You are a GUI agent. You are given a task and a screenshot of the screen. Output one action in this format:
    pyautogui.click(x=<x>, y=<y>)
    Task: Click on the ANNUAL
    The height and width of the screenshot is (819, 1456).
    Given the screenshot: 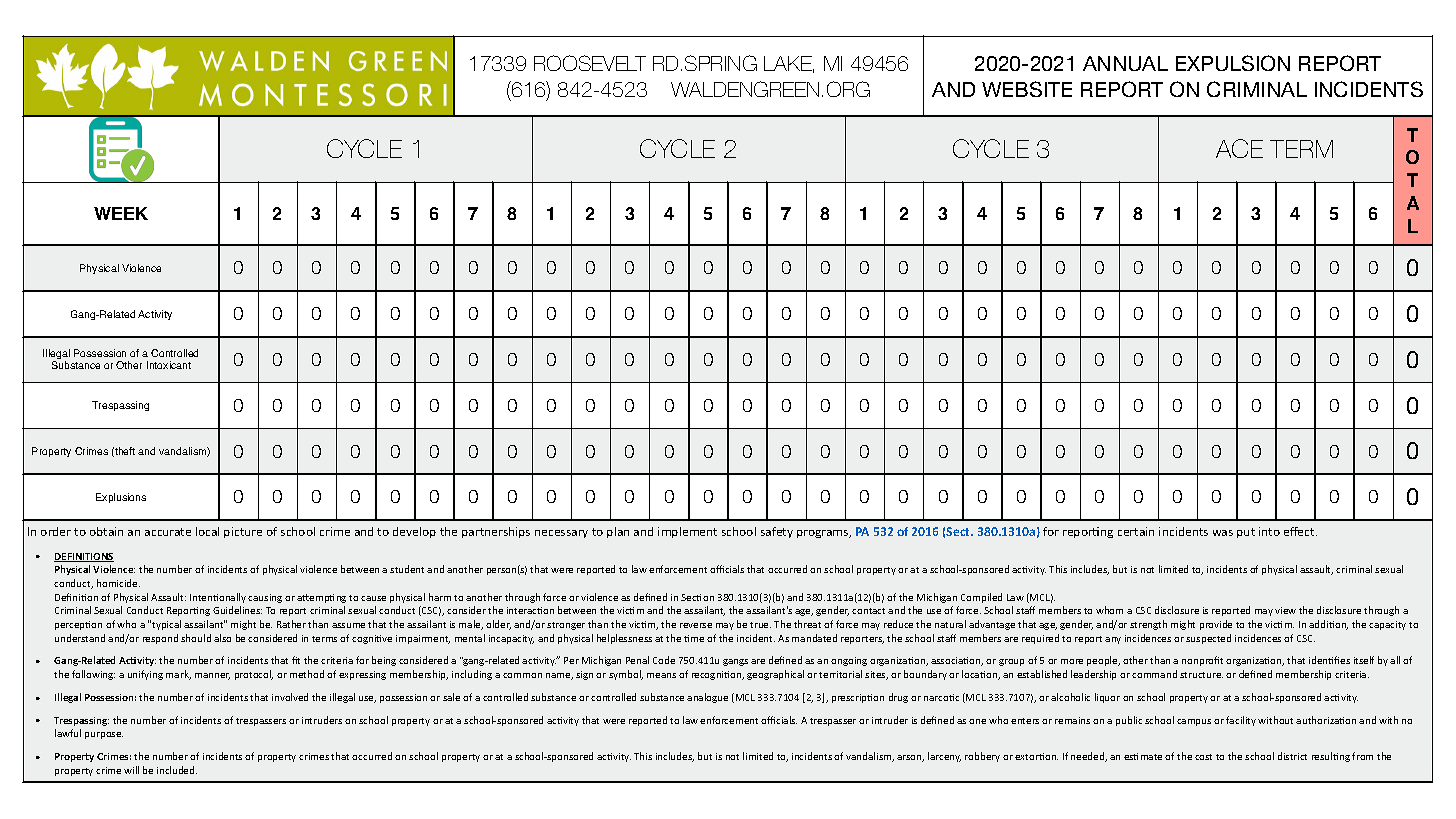 What is the action you would take?
    pyautogui.click(x=1125, y=63)
